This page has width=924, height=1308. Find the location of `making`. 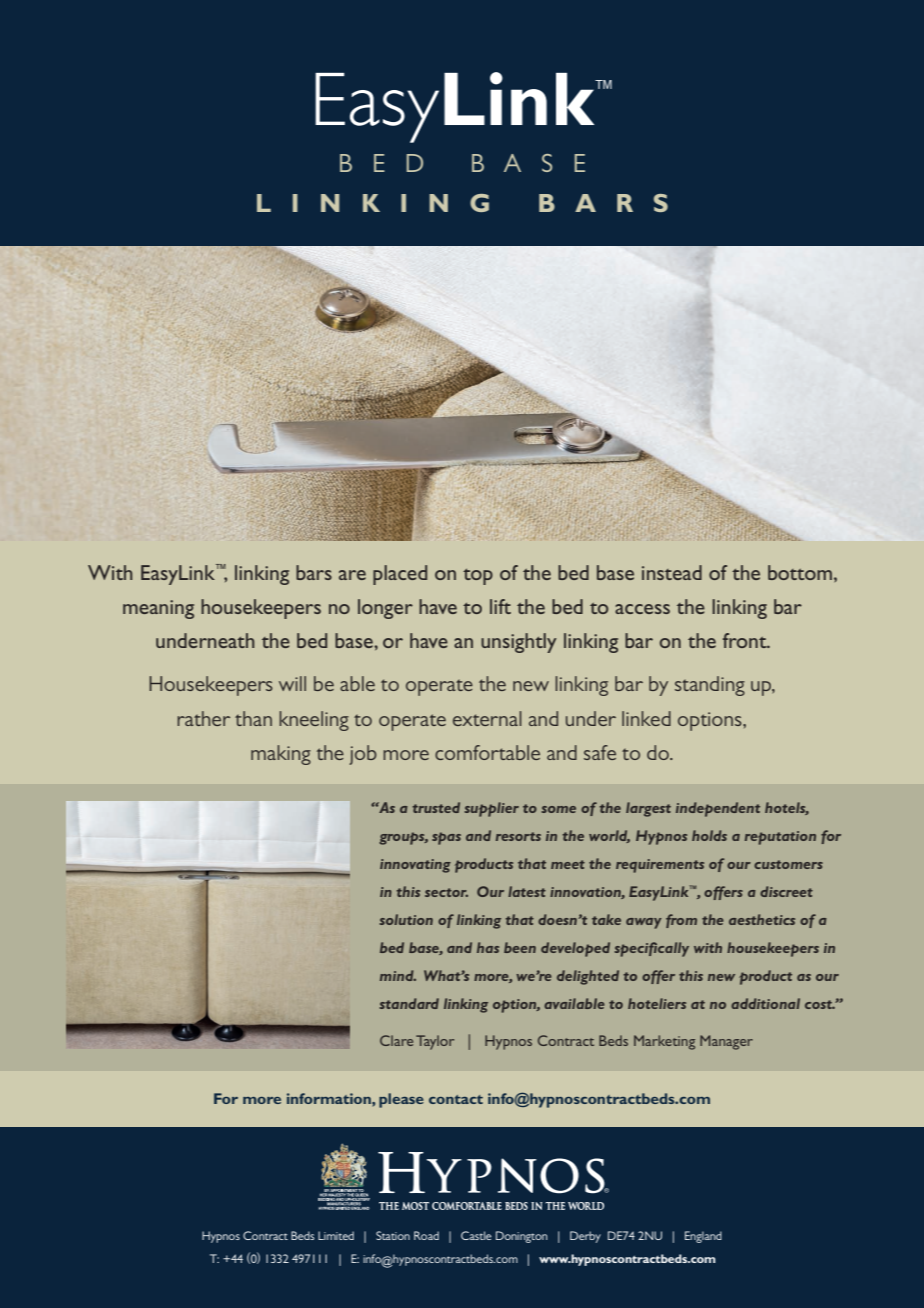

making is located at coordinates (281, 755).
